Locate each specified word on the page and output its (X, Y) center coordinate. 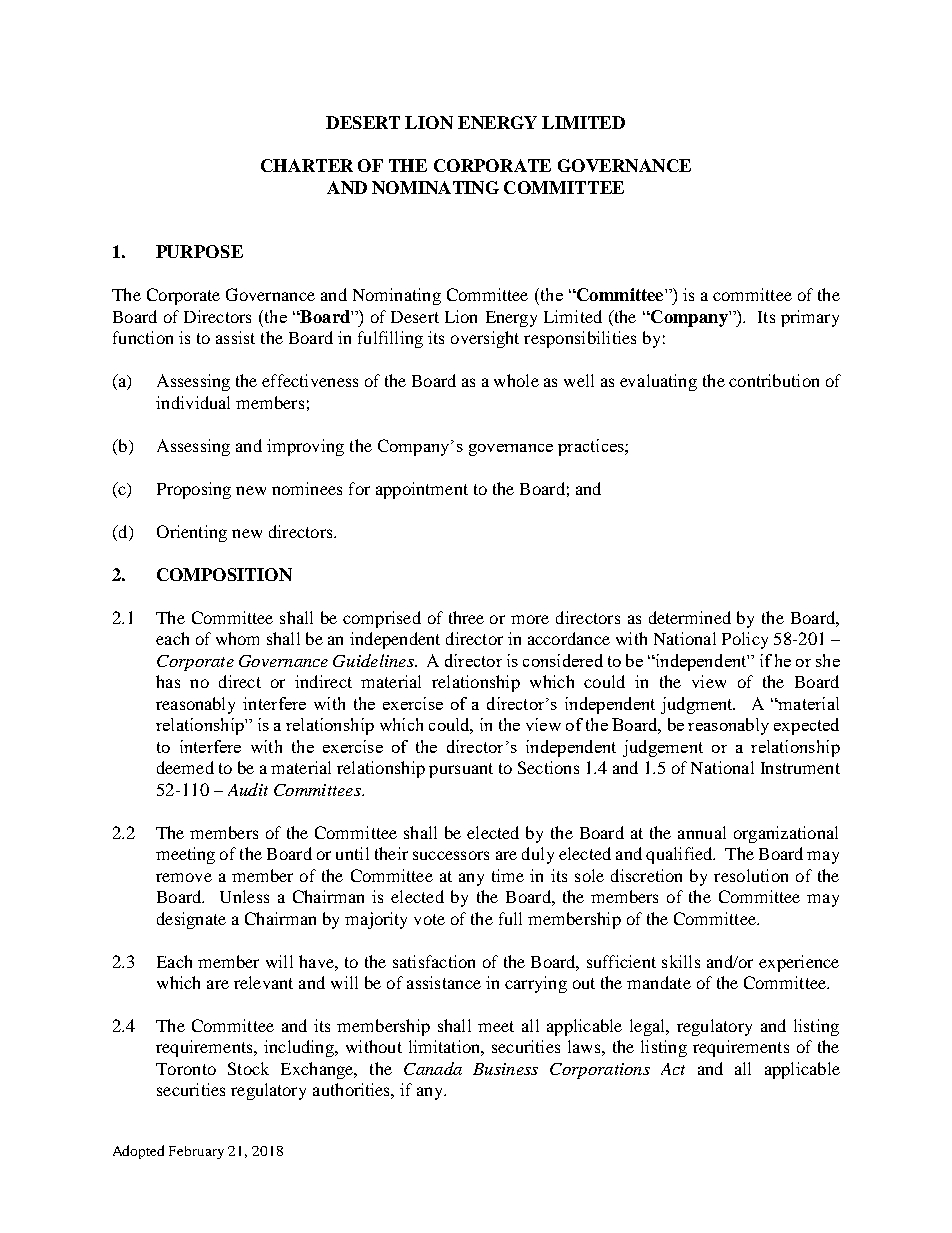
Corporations (600, 1071)
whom (237, 638)
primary (810, 318)
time (508, 875)
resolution (751, 875)
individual (193, 402)
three (466, 617)
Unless (244, 896)
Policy (745, 640)
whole (516, 380)
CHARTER (307, 165)
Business (505, 1069)
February (196, 1152)
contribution (774, 380)
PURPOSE (199, 251)
